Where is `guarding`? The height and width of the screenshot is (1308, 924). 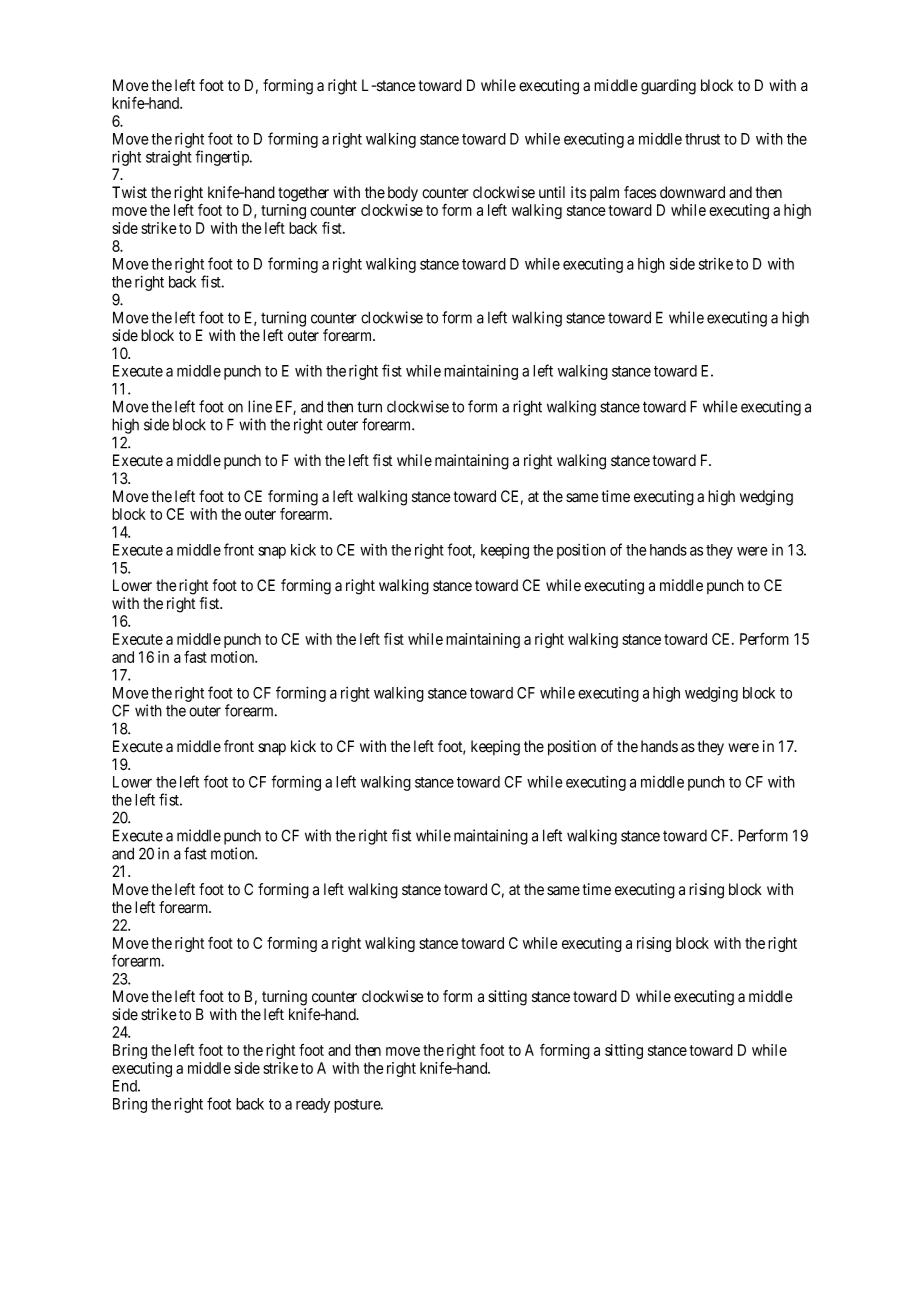 guarding is located at coordinates (668, 87).
